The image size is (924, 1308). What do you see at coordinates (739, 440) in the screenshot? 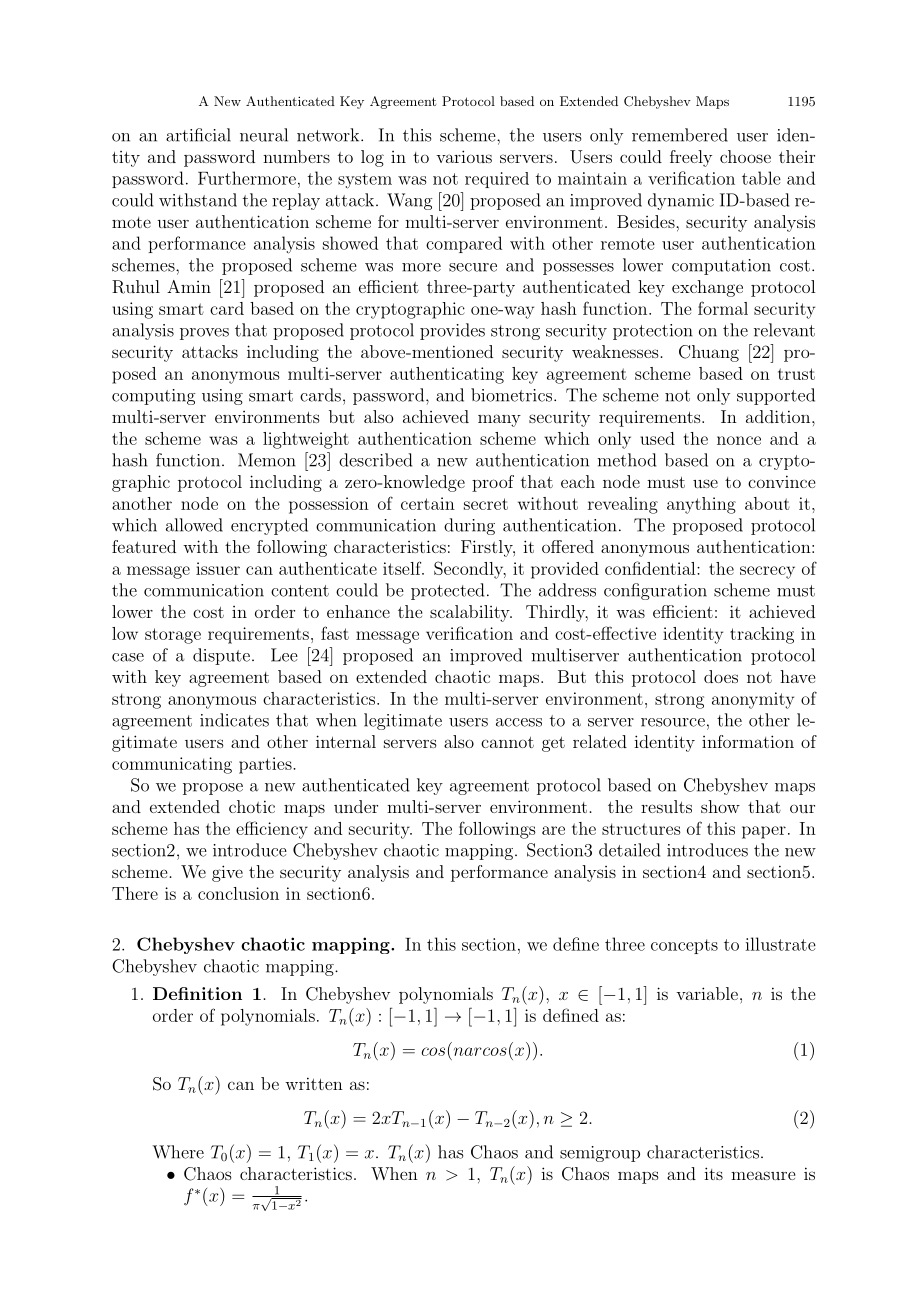
I see `nonce` at bounding box center [739, 440].
